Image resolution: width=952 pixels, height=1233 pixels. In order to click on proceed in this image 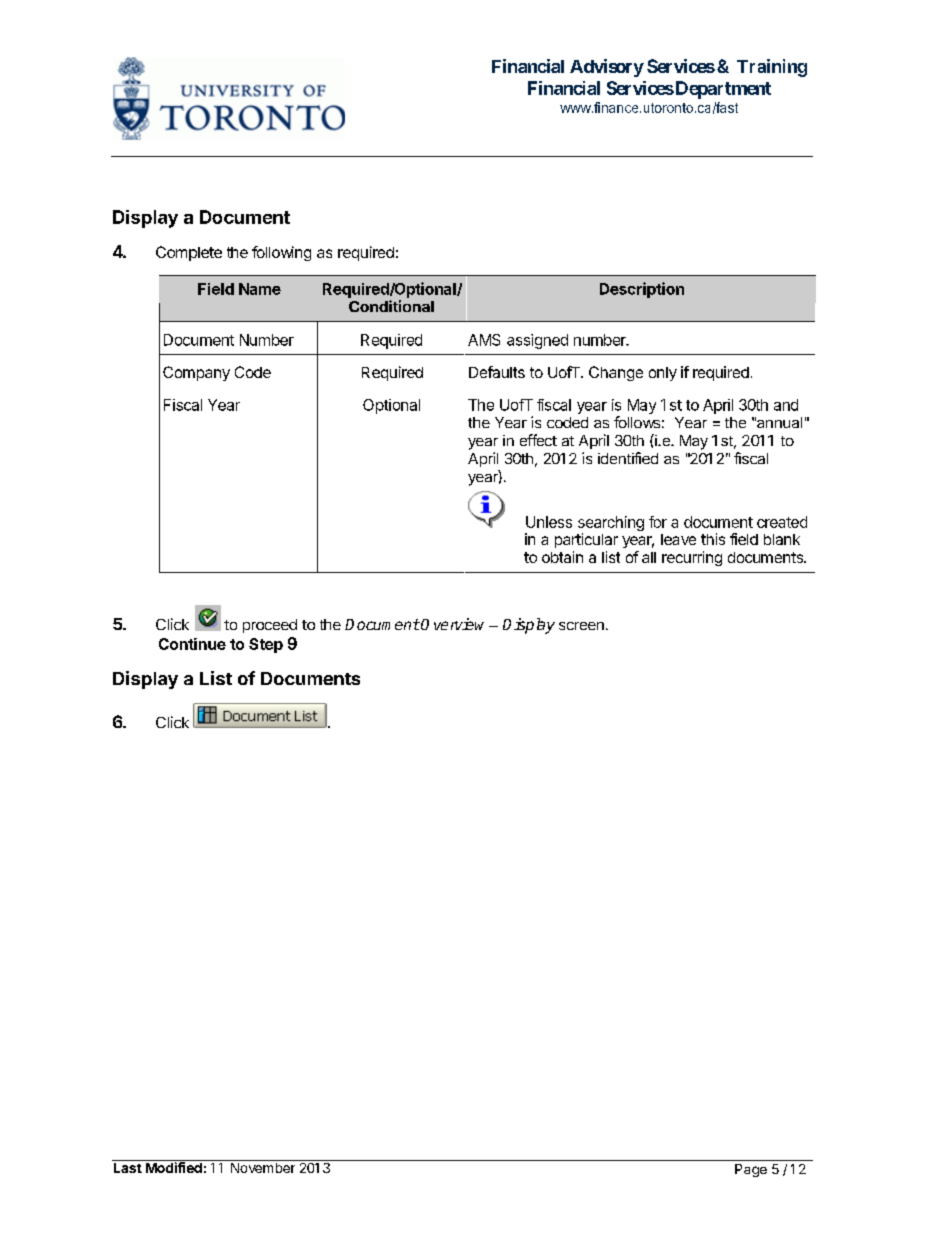, I will do `click(270, 626)`.
